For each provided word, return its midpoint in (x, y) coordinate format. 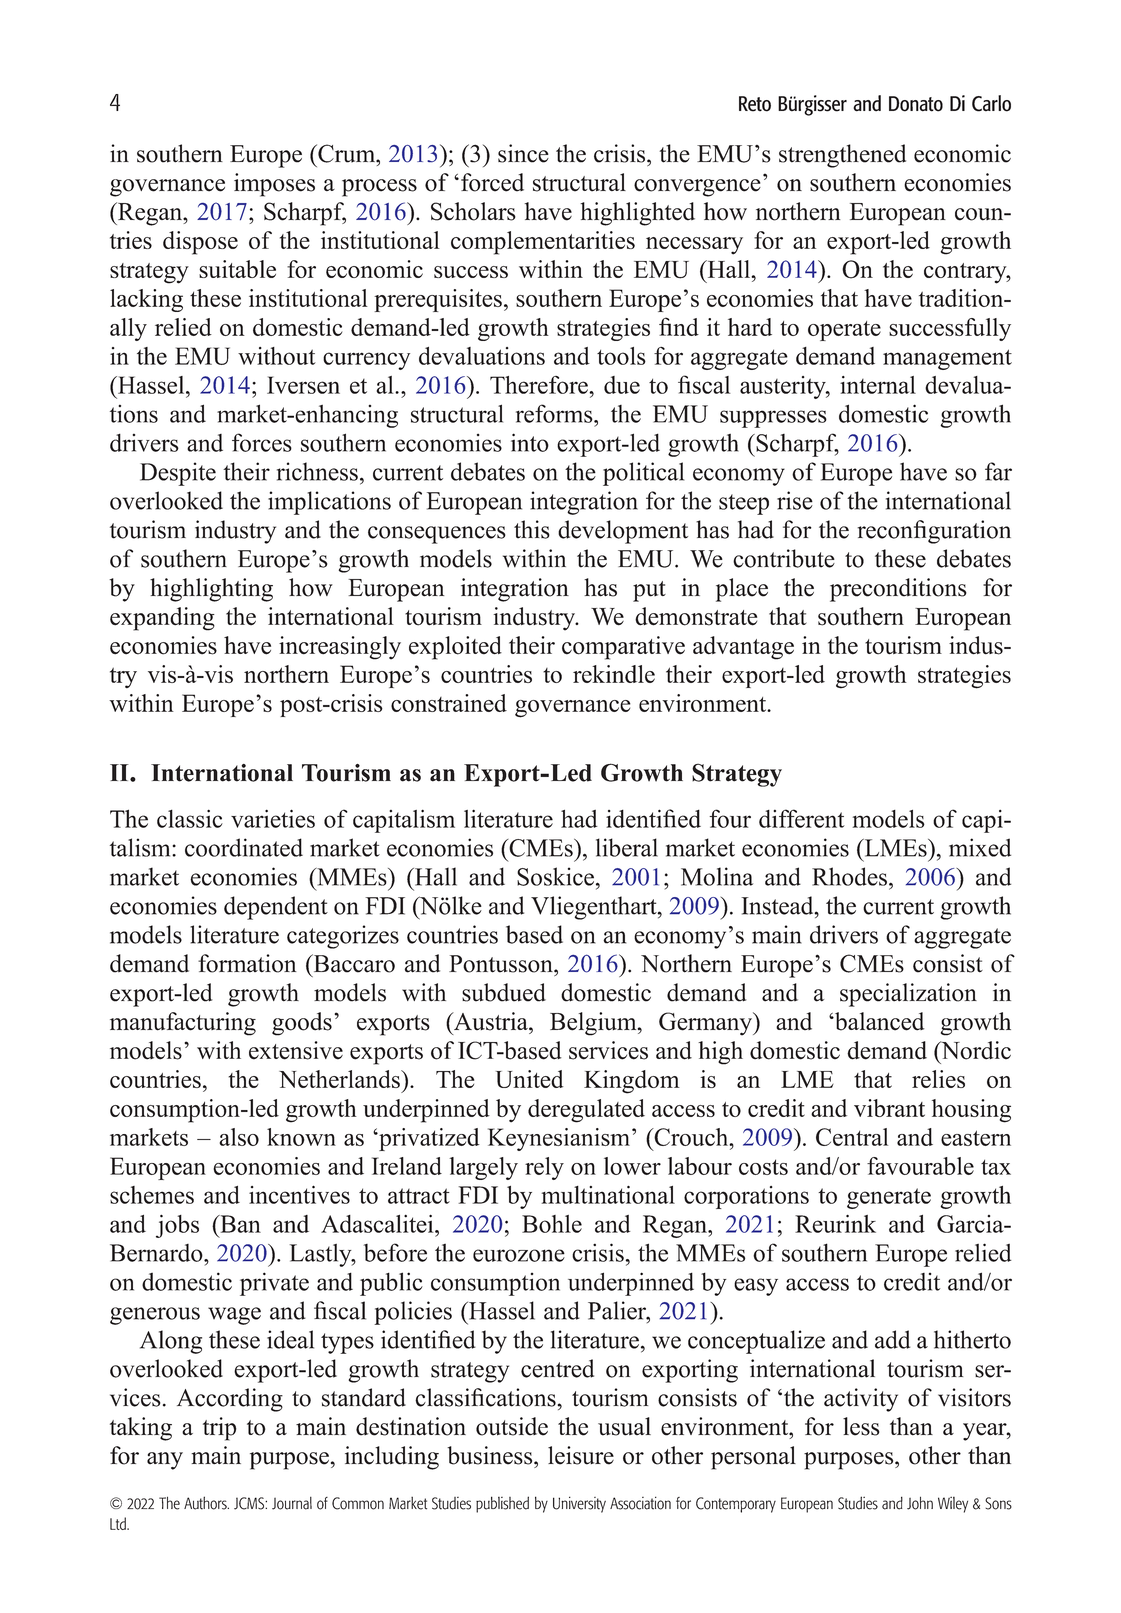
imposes (274, 185)
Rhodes (849, 876)
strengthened (842, 156)
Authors (206, 1503)
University (579, 1504)
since (523, 153)
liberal (627, 847)
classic (190, 818)
